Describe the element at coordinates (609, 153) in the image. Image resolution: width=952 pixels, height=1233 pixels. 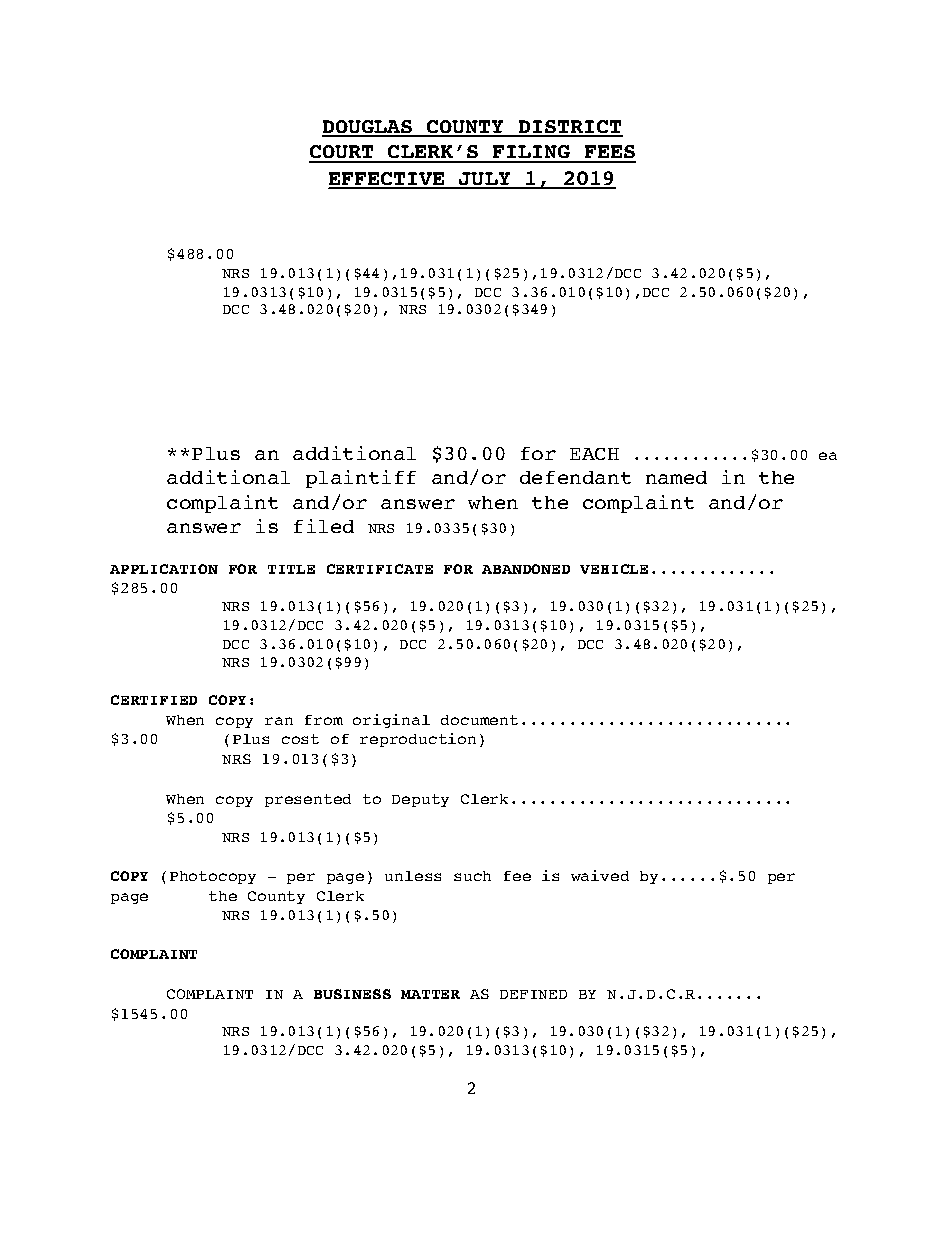
I see `FEES` at that location.
